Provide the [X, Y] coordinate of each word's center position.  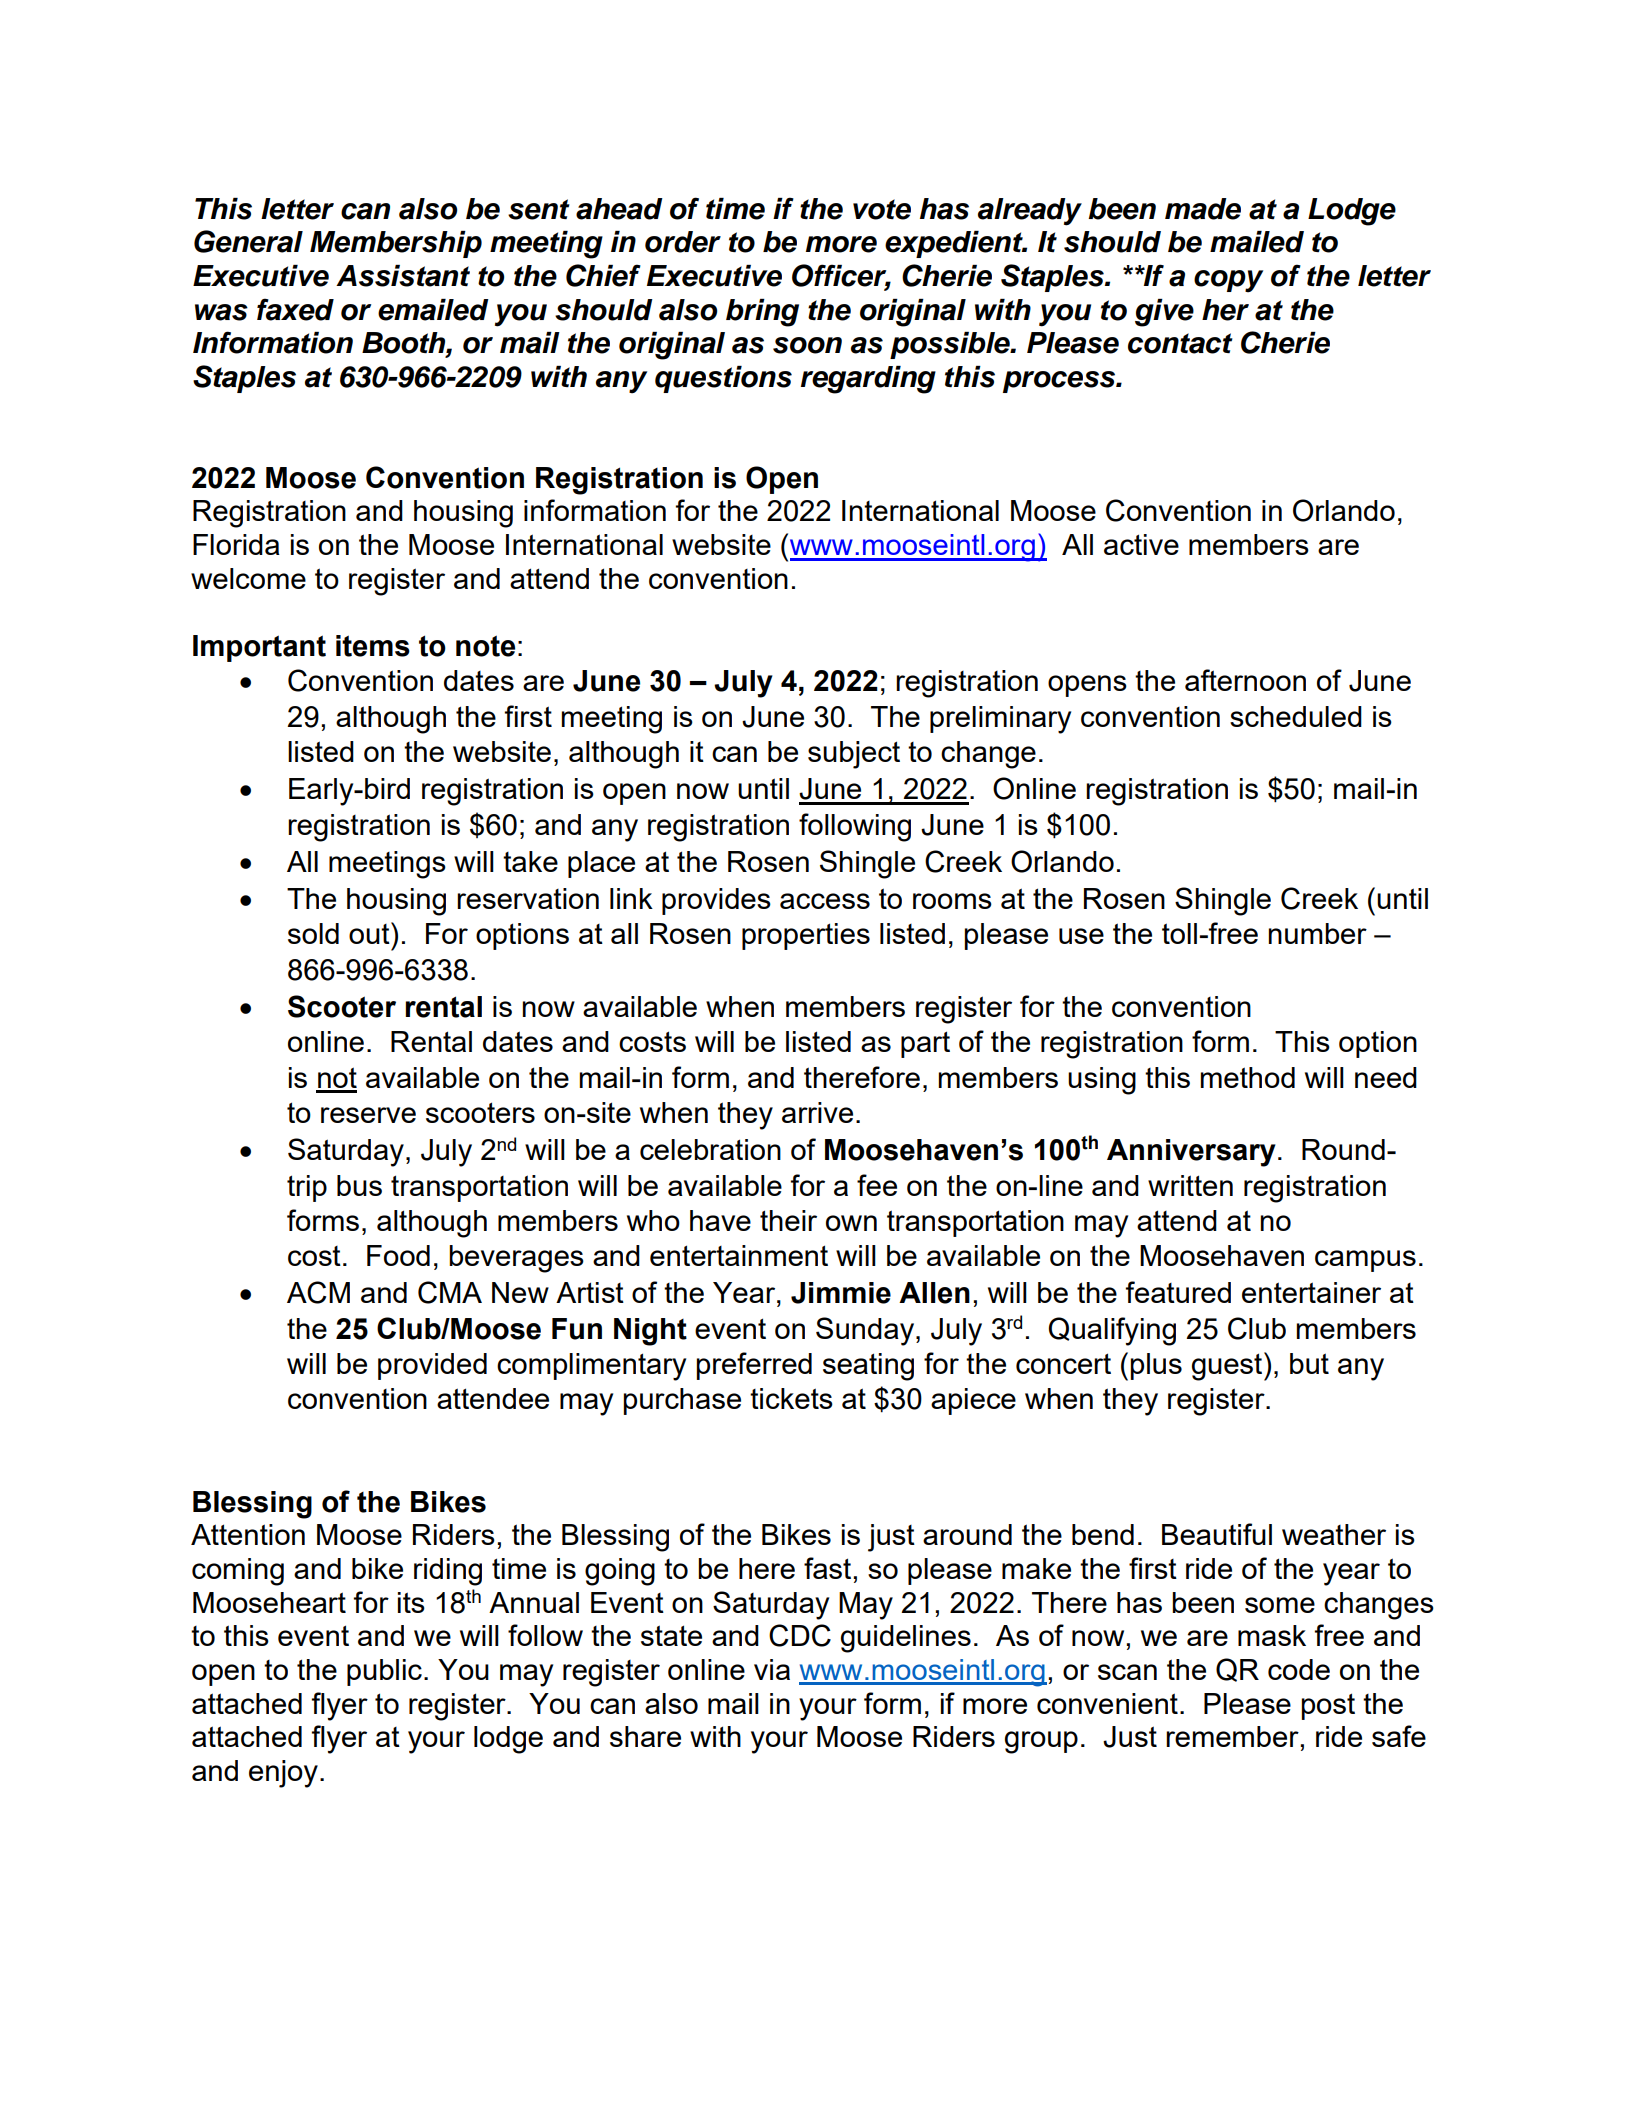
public [384, 1672]
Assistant [403, 276]
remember [1232, 1736]
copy [1228, 281]
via [772, 1669]
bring [762, 313]
